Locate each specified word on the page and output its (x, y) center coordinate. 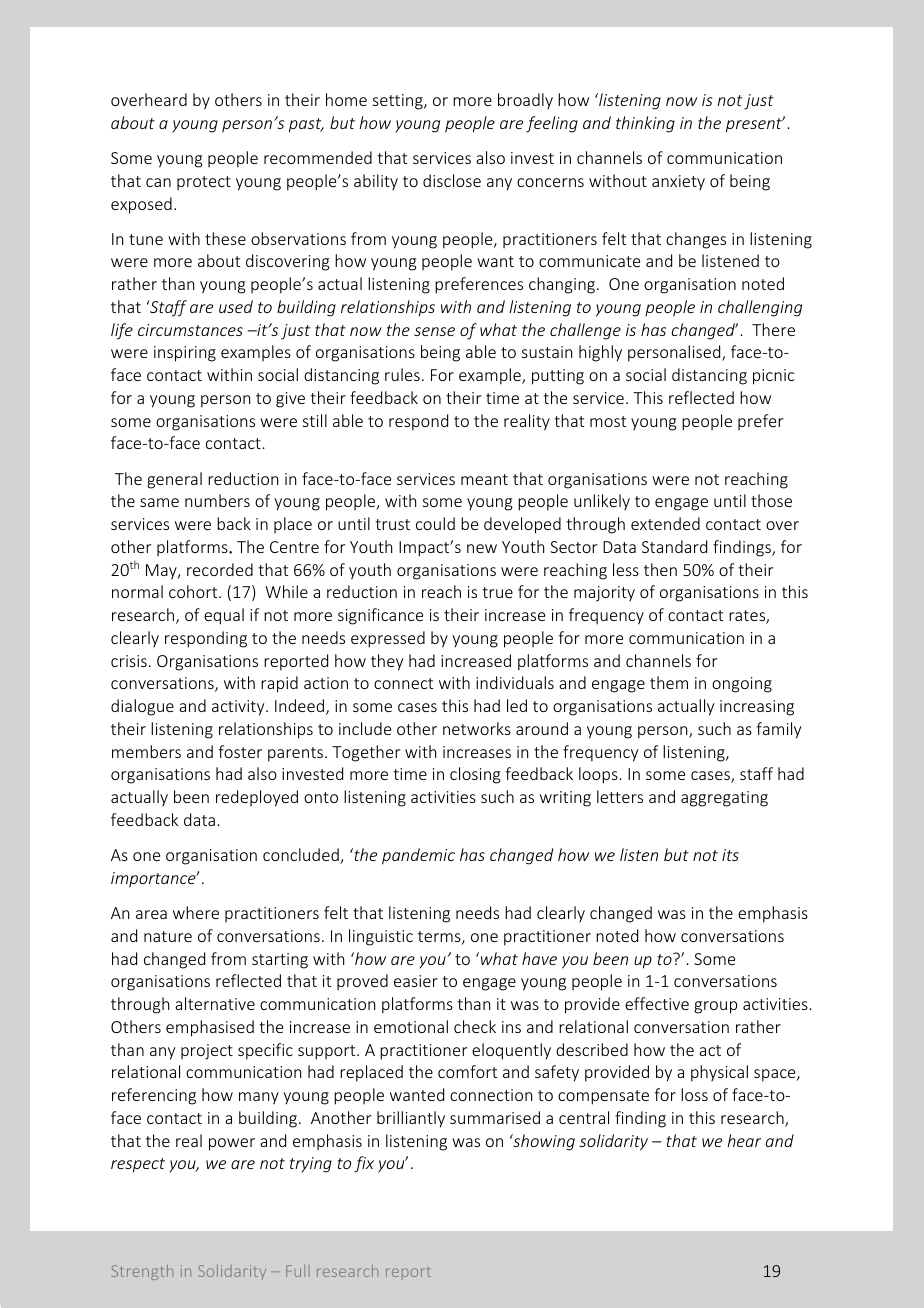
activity (239, 708)
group (715, 1007)
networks (477, 728)
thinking (645, 124)
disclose (452, 180)
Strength (142, 1272)
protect (204, 183)
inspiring (185, 354)
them (669, 682)
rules (402, 374)
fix (364, 1164)
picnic (774, 377)
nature (168, 936)
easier (416, 981)
